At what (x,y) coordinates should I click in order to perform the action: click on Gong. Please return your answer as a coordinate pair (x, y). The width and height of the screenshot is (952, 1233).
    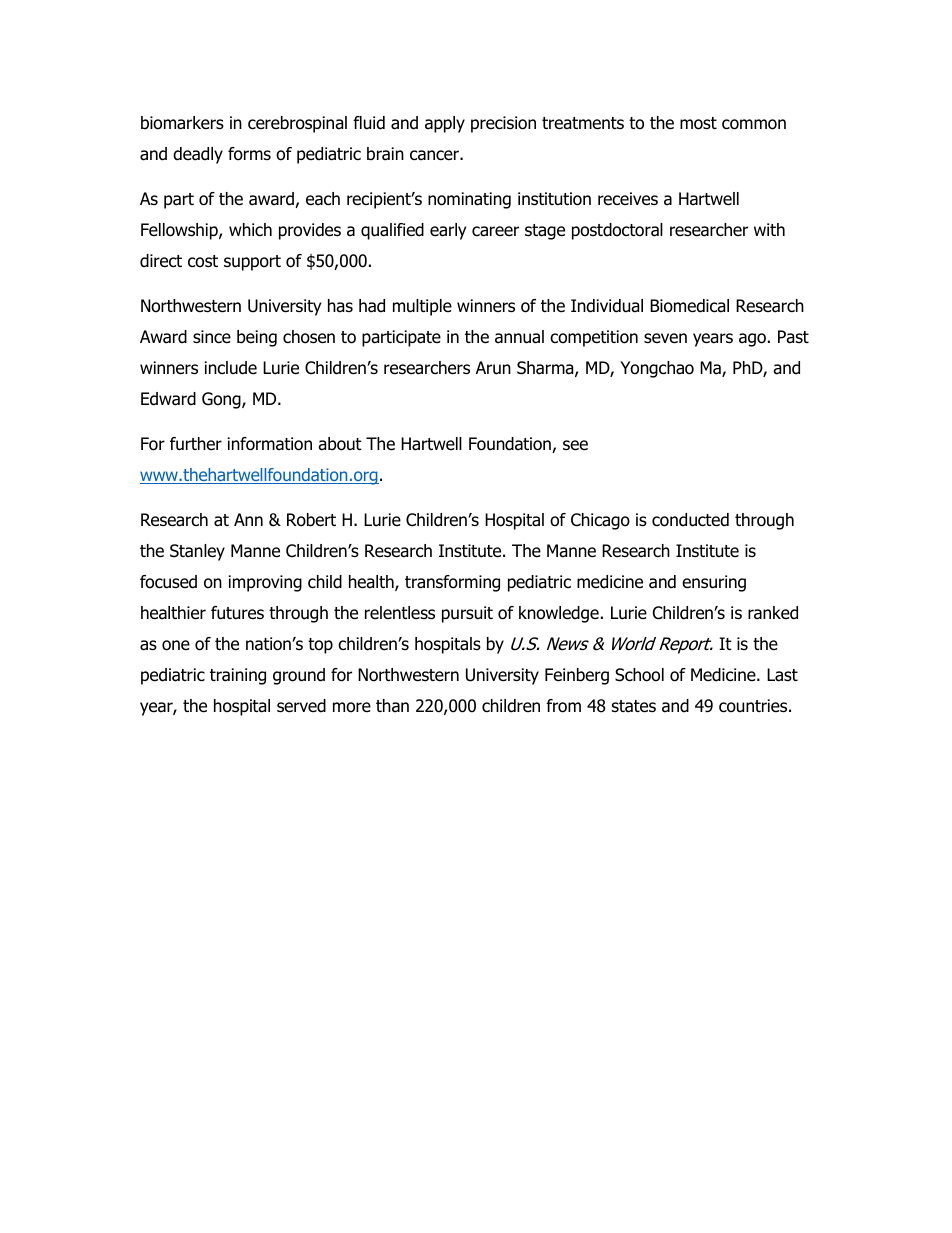
    Looking at the image, I should click on (222, 400).
